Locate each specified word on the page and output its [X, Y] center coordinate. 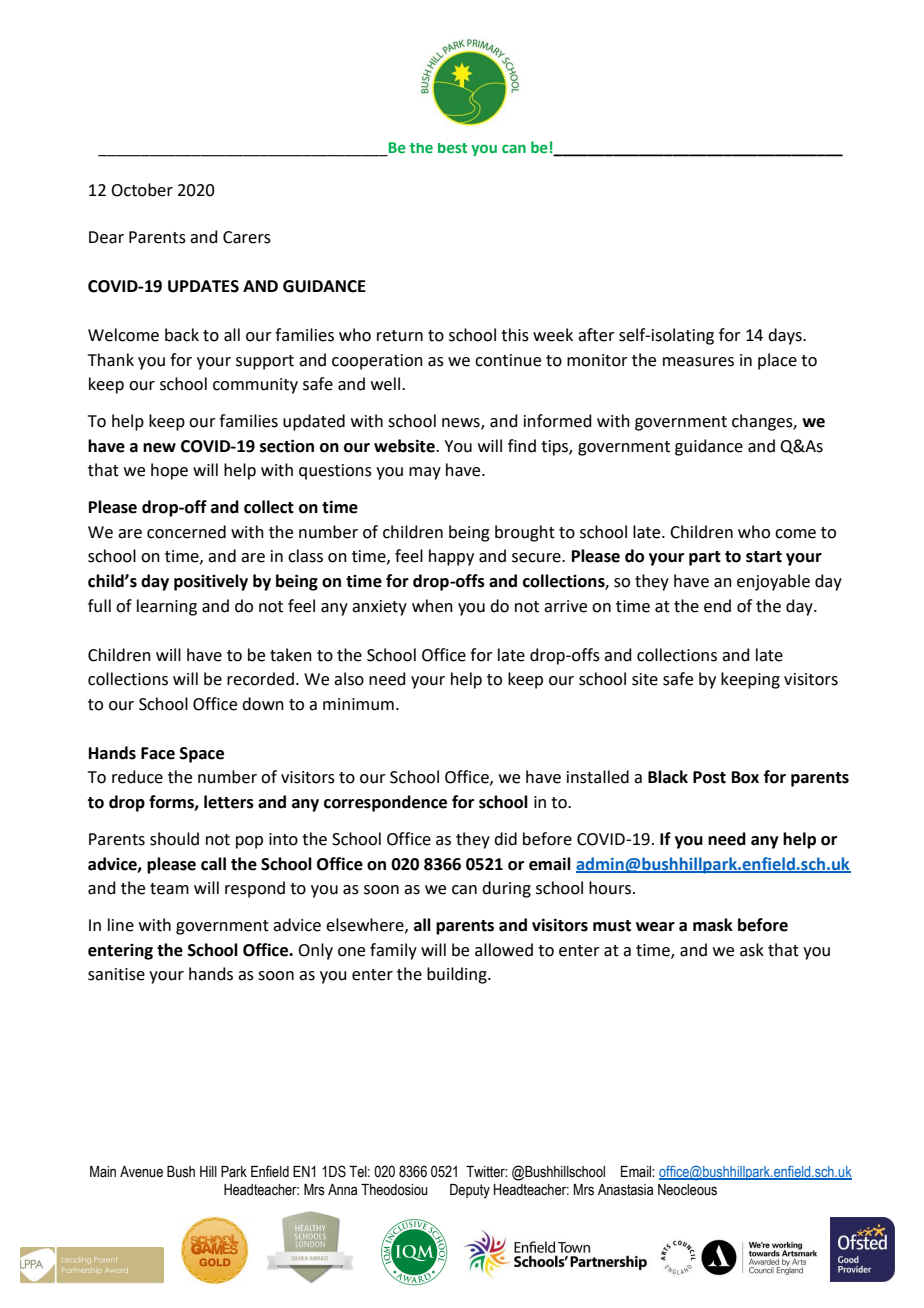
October [142, 190]
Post [709, 777]
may [425, 473]
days [786, 336]
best [452, 148]
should [174, 839]
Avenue [141, 1172]
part [705, 558]
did [505, 839]
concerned [186, 532]
